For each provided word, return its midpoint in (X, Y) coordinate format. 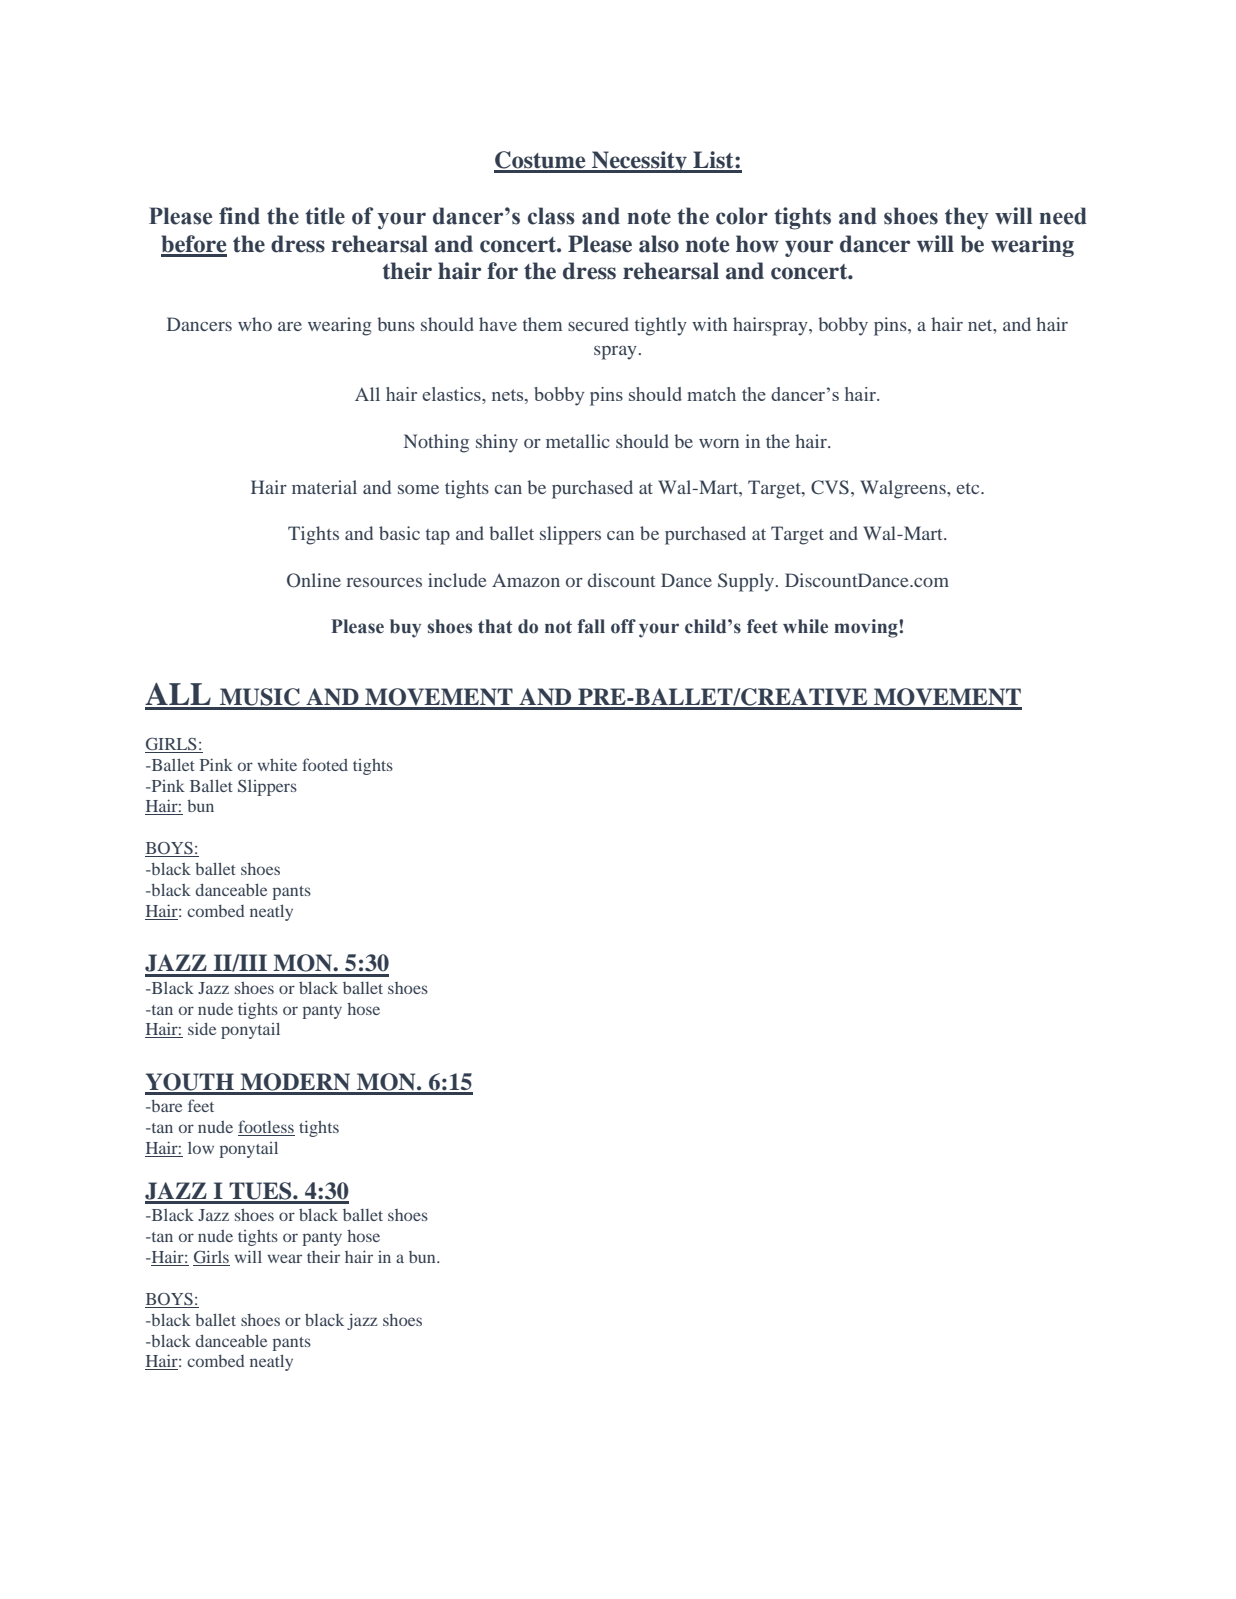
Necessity (639, 162)
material (324, 487)
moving (867, 628)
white (277, 764)
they (967, 218)
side (202, 1028)
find (239, 216)
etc (969, 488)
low (201, 1148)
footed (325, 764)
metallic (578, 441)
